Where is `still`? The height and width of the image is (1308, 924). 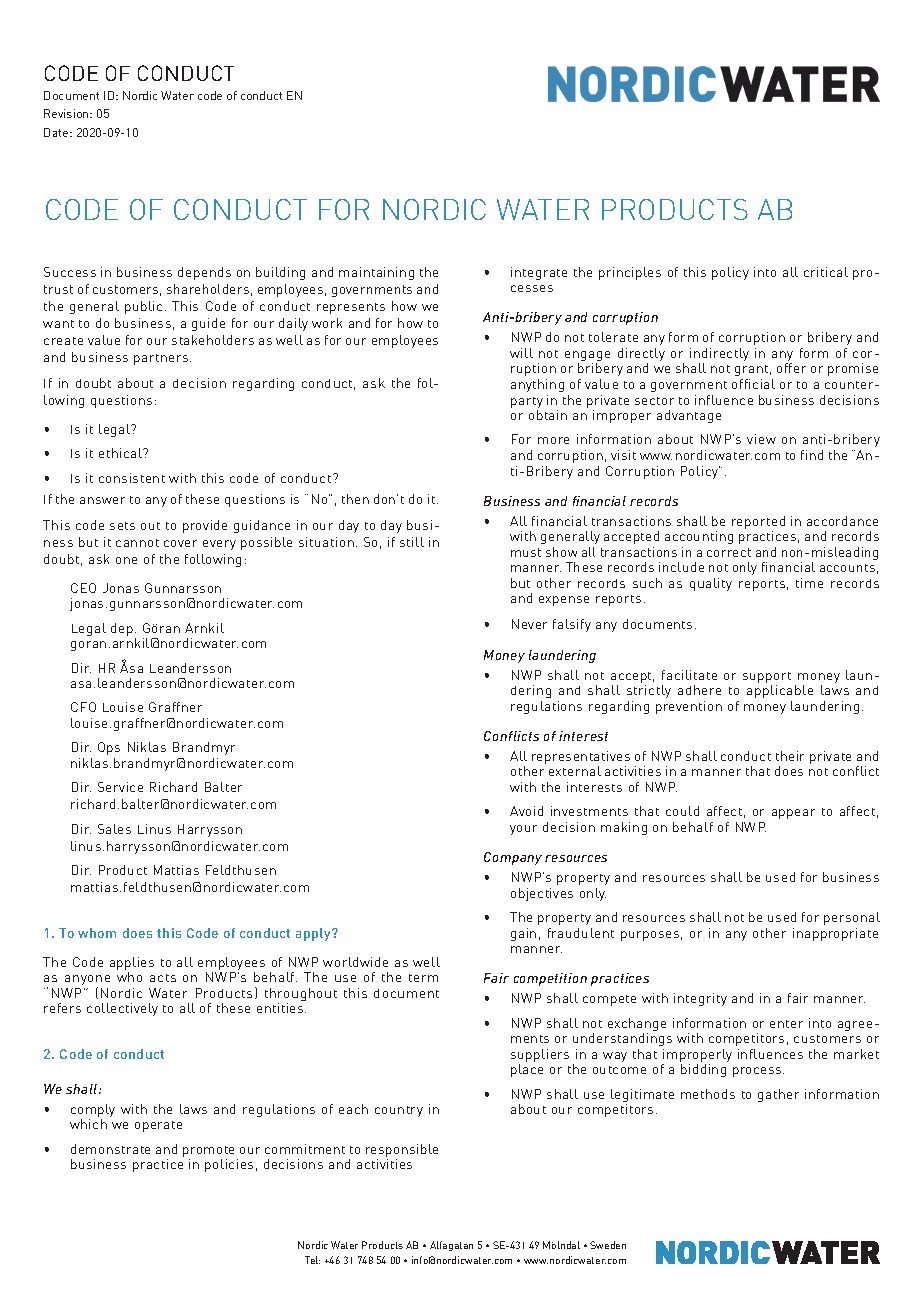 still is located at coordinates (412, 542).
